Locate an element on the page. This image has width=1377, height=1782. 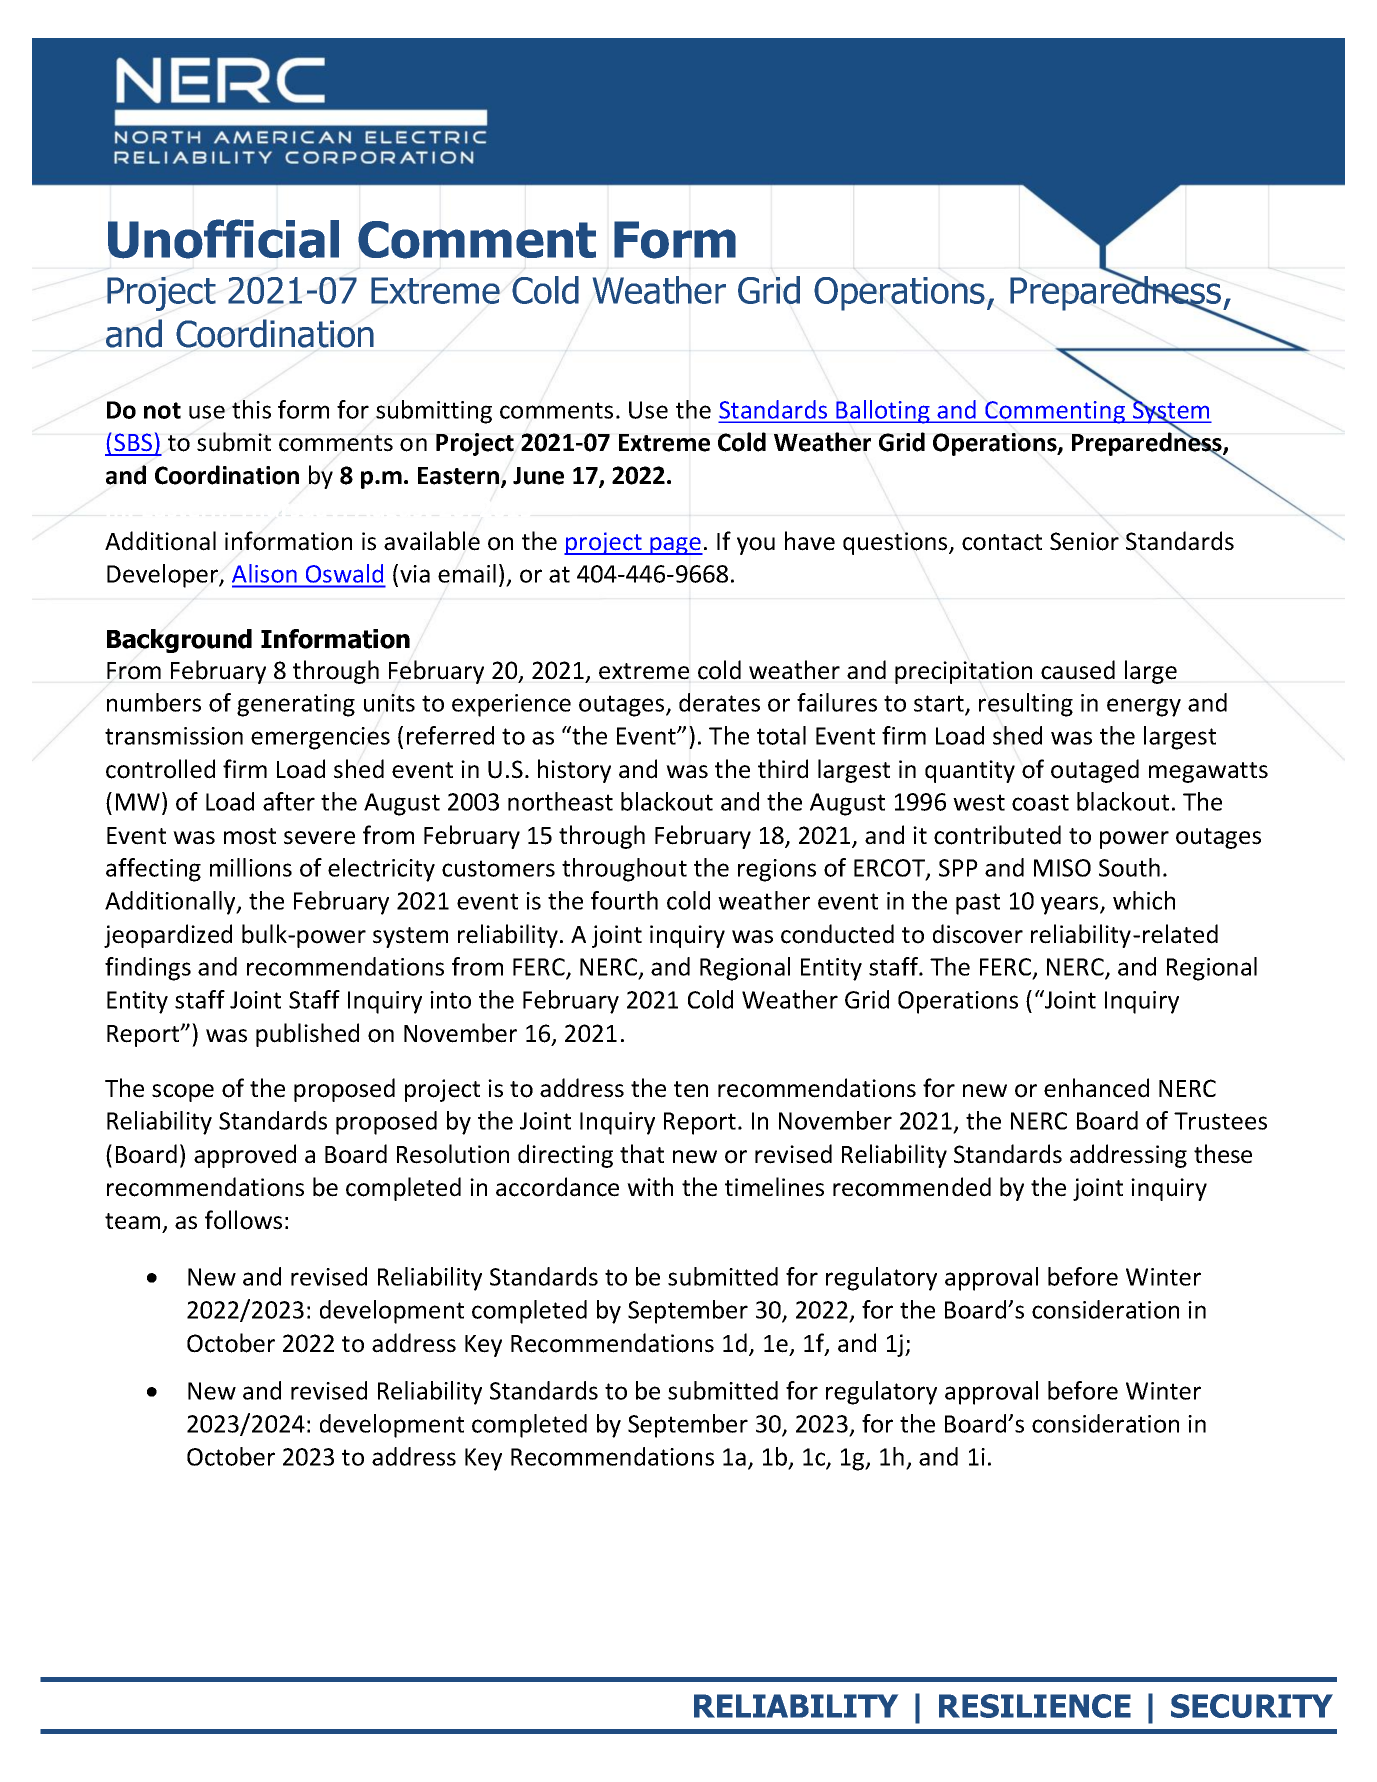
with is located at coordinates (650, 1186).
